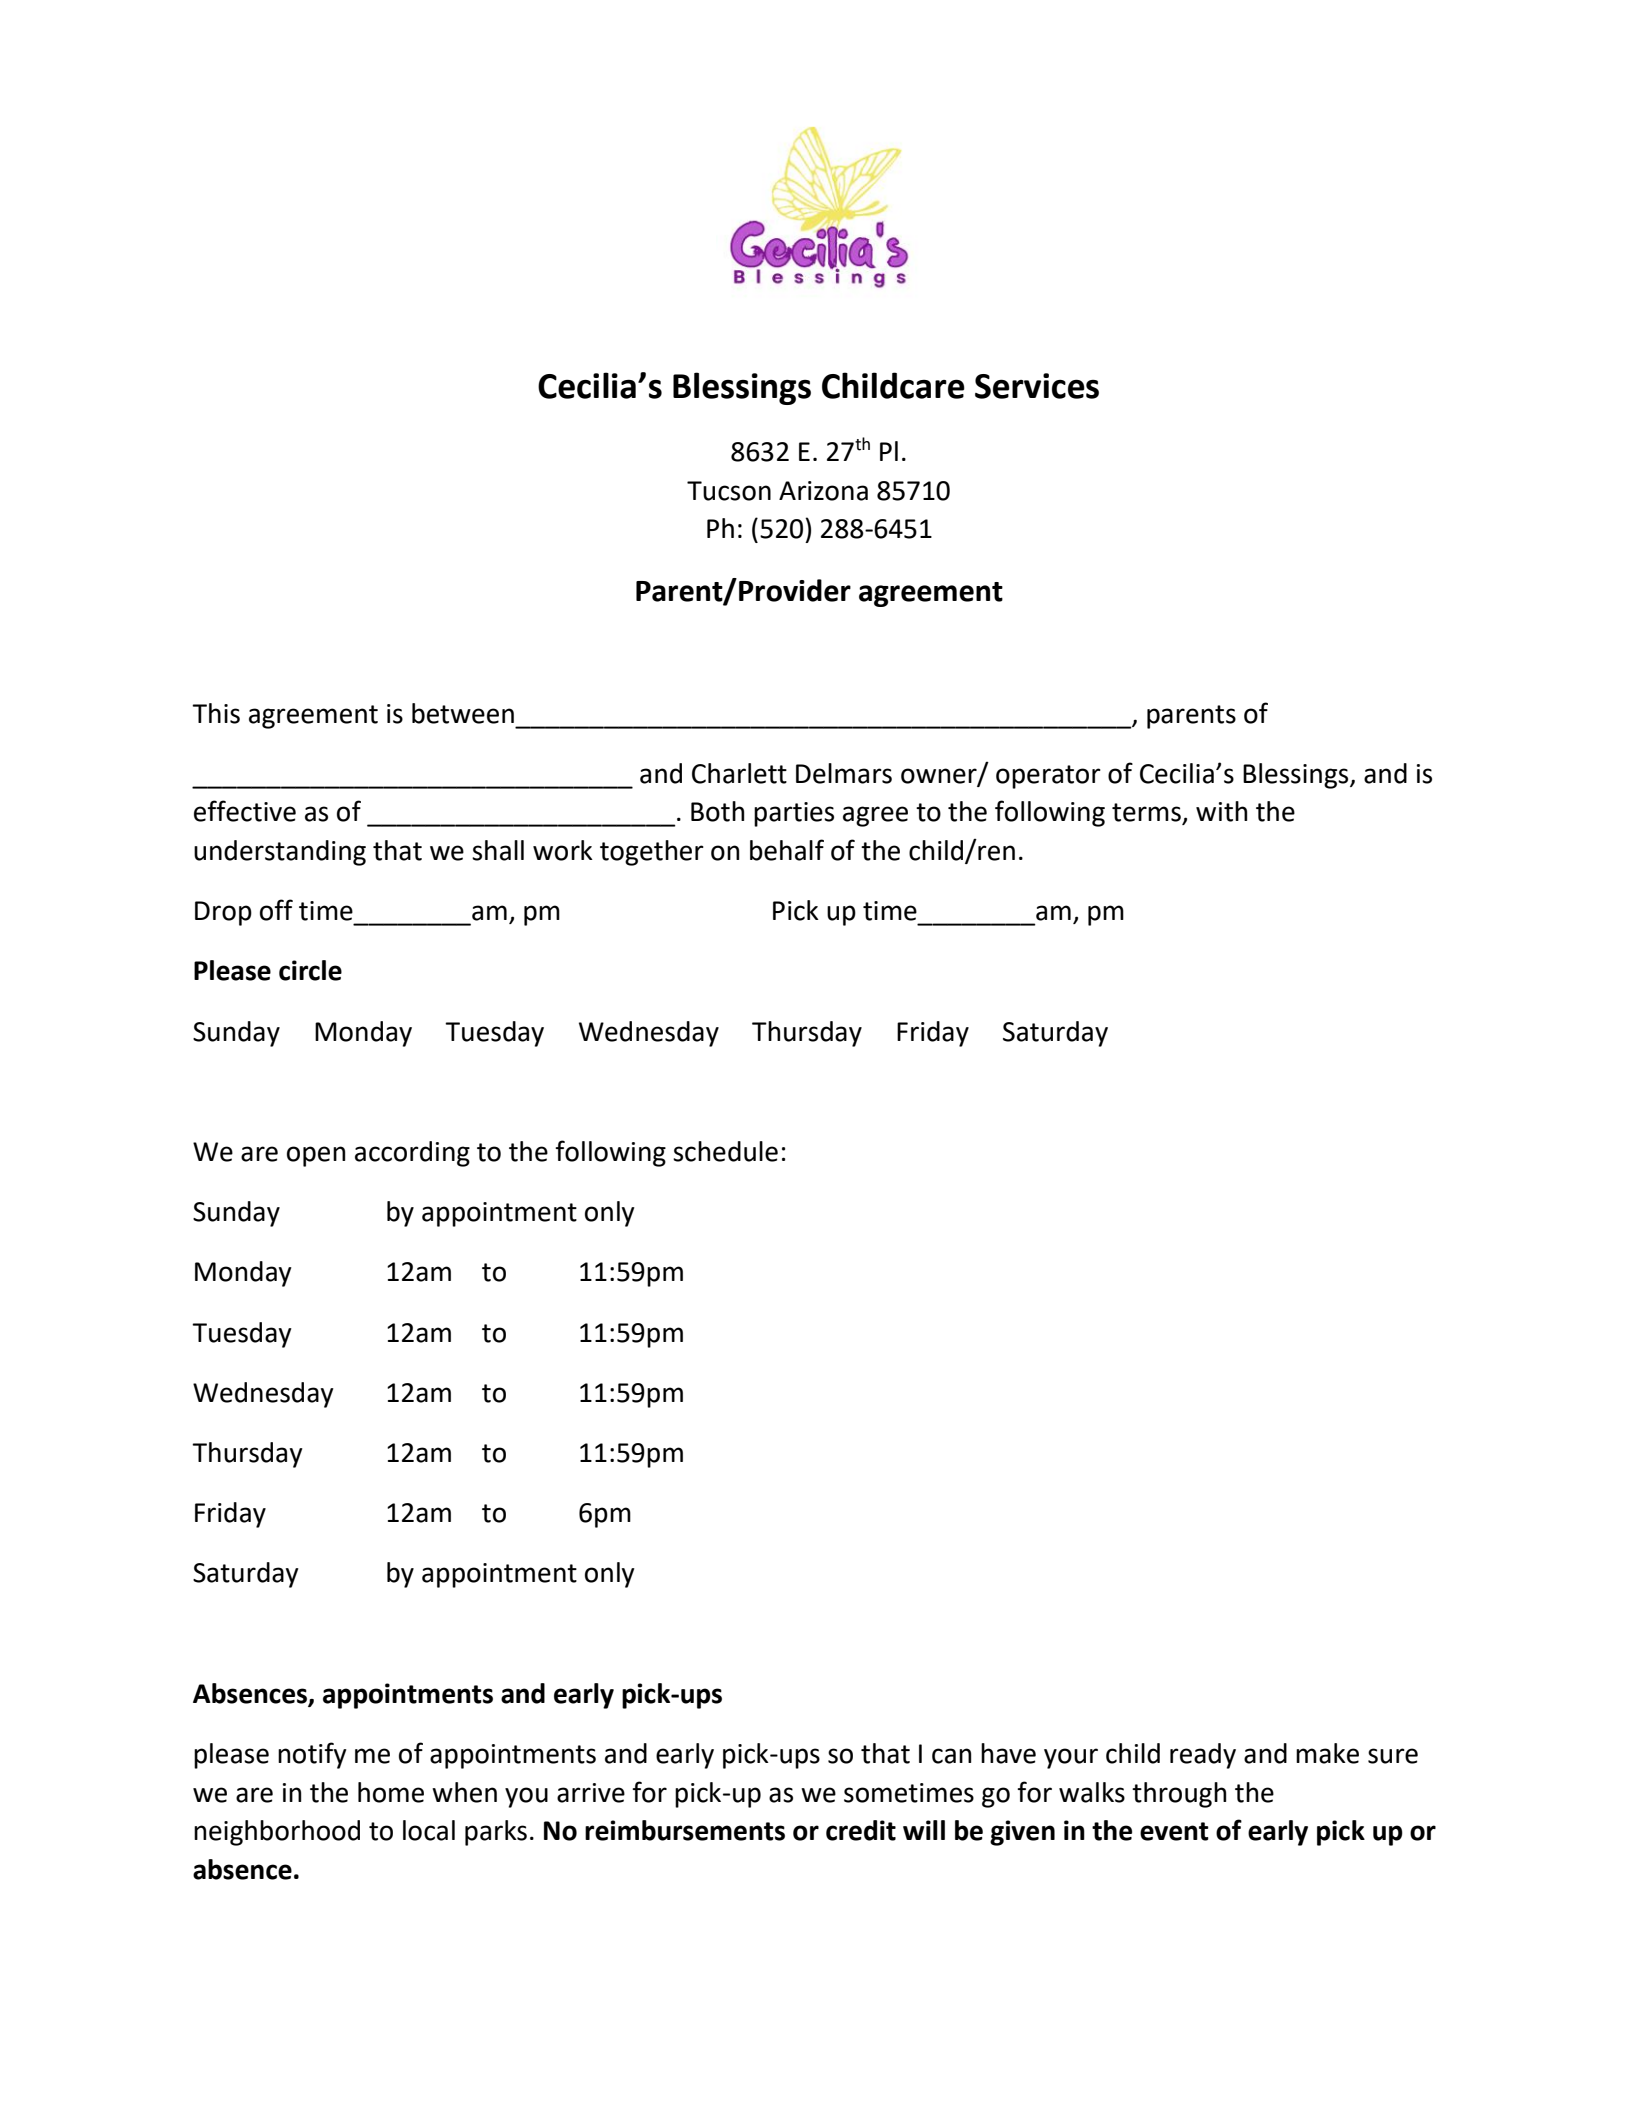  I want to click on Tucson, so click(729, 491).
